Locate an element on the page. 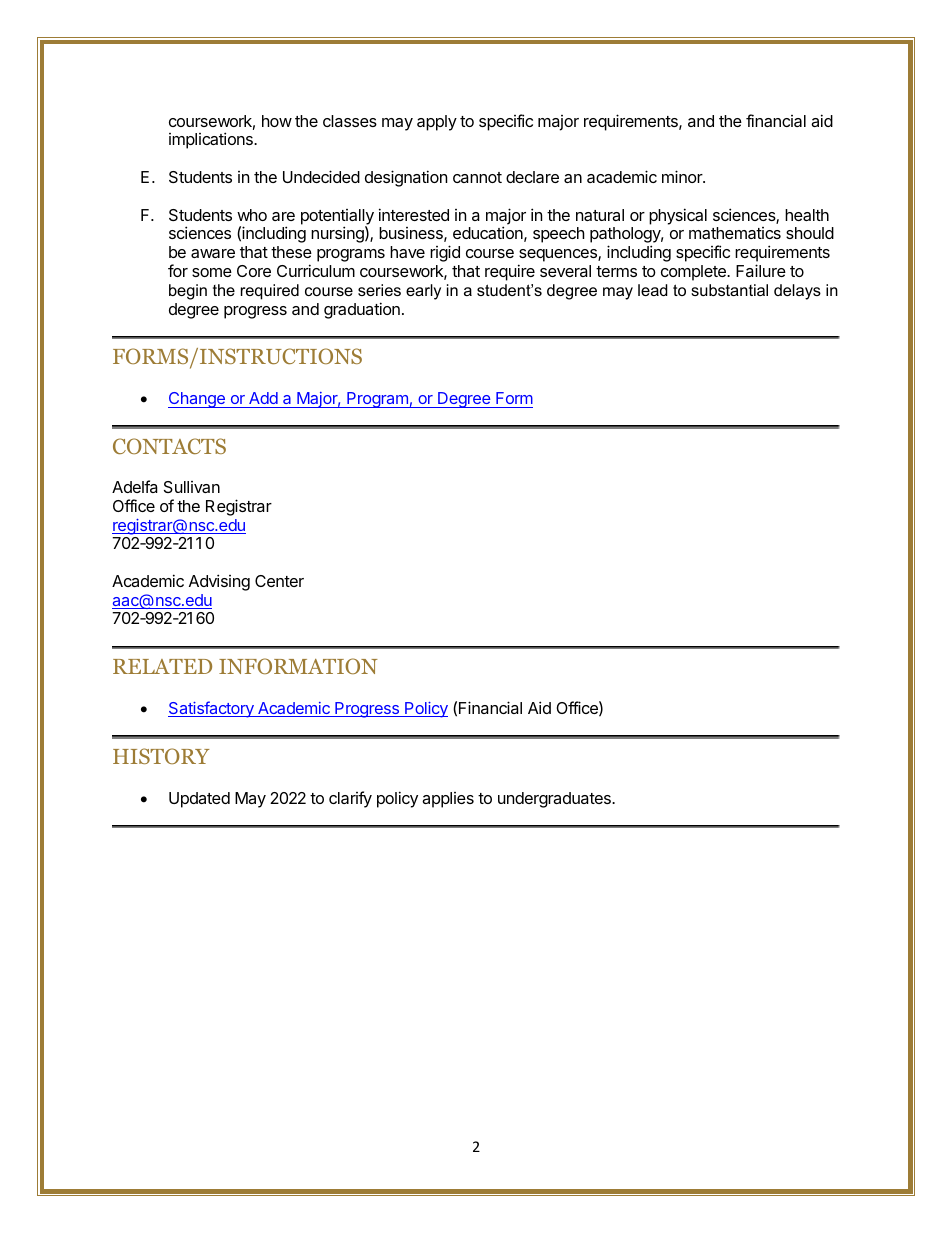 The image size is (952, 1233). substantial is located at coordinates (729, 290).
